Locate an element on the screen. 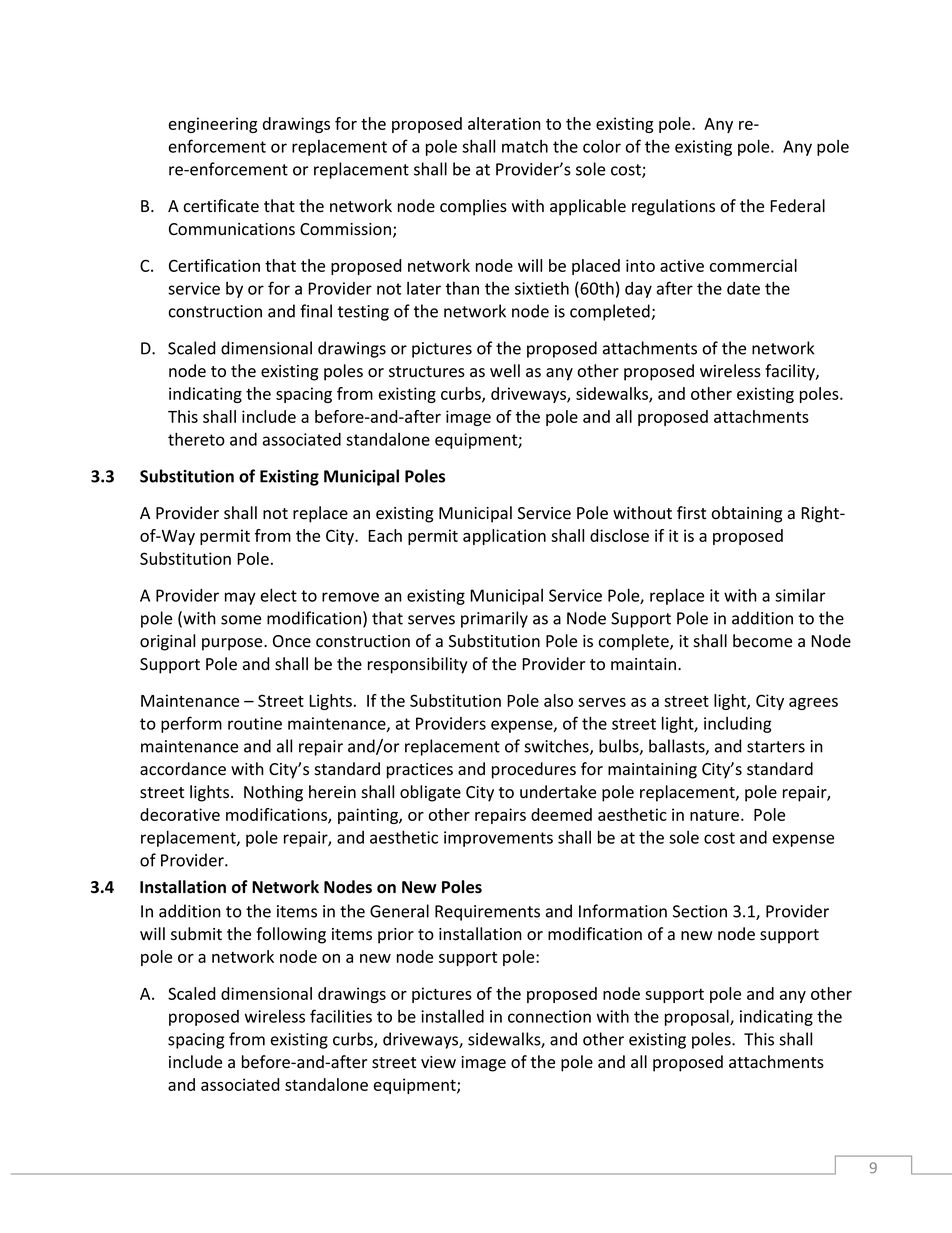  Federal is located at coordinates (797, 206).
